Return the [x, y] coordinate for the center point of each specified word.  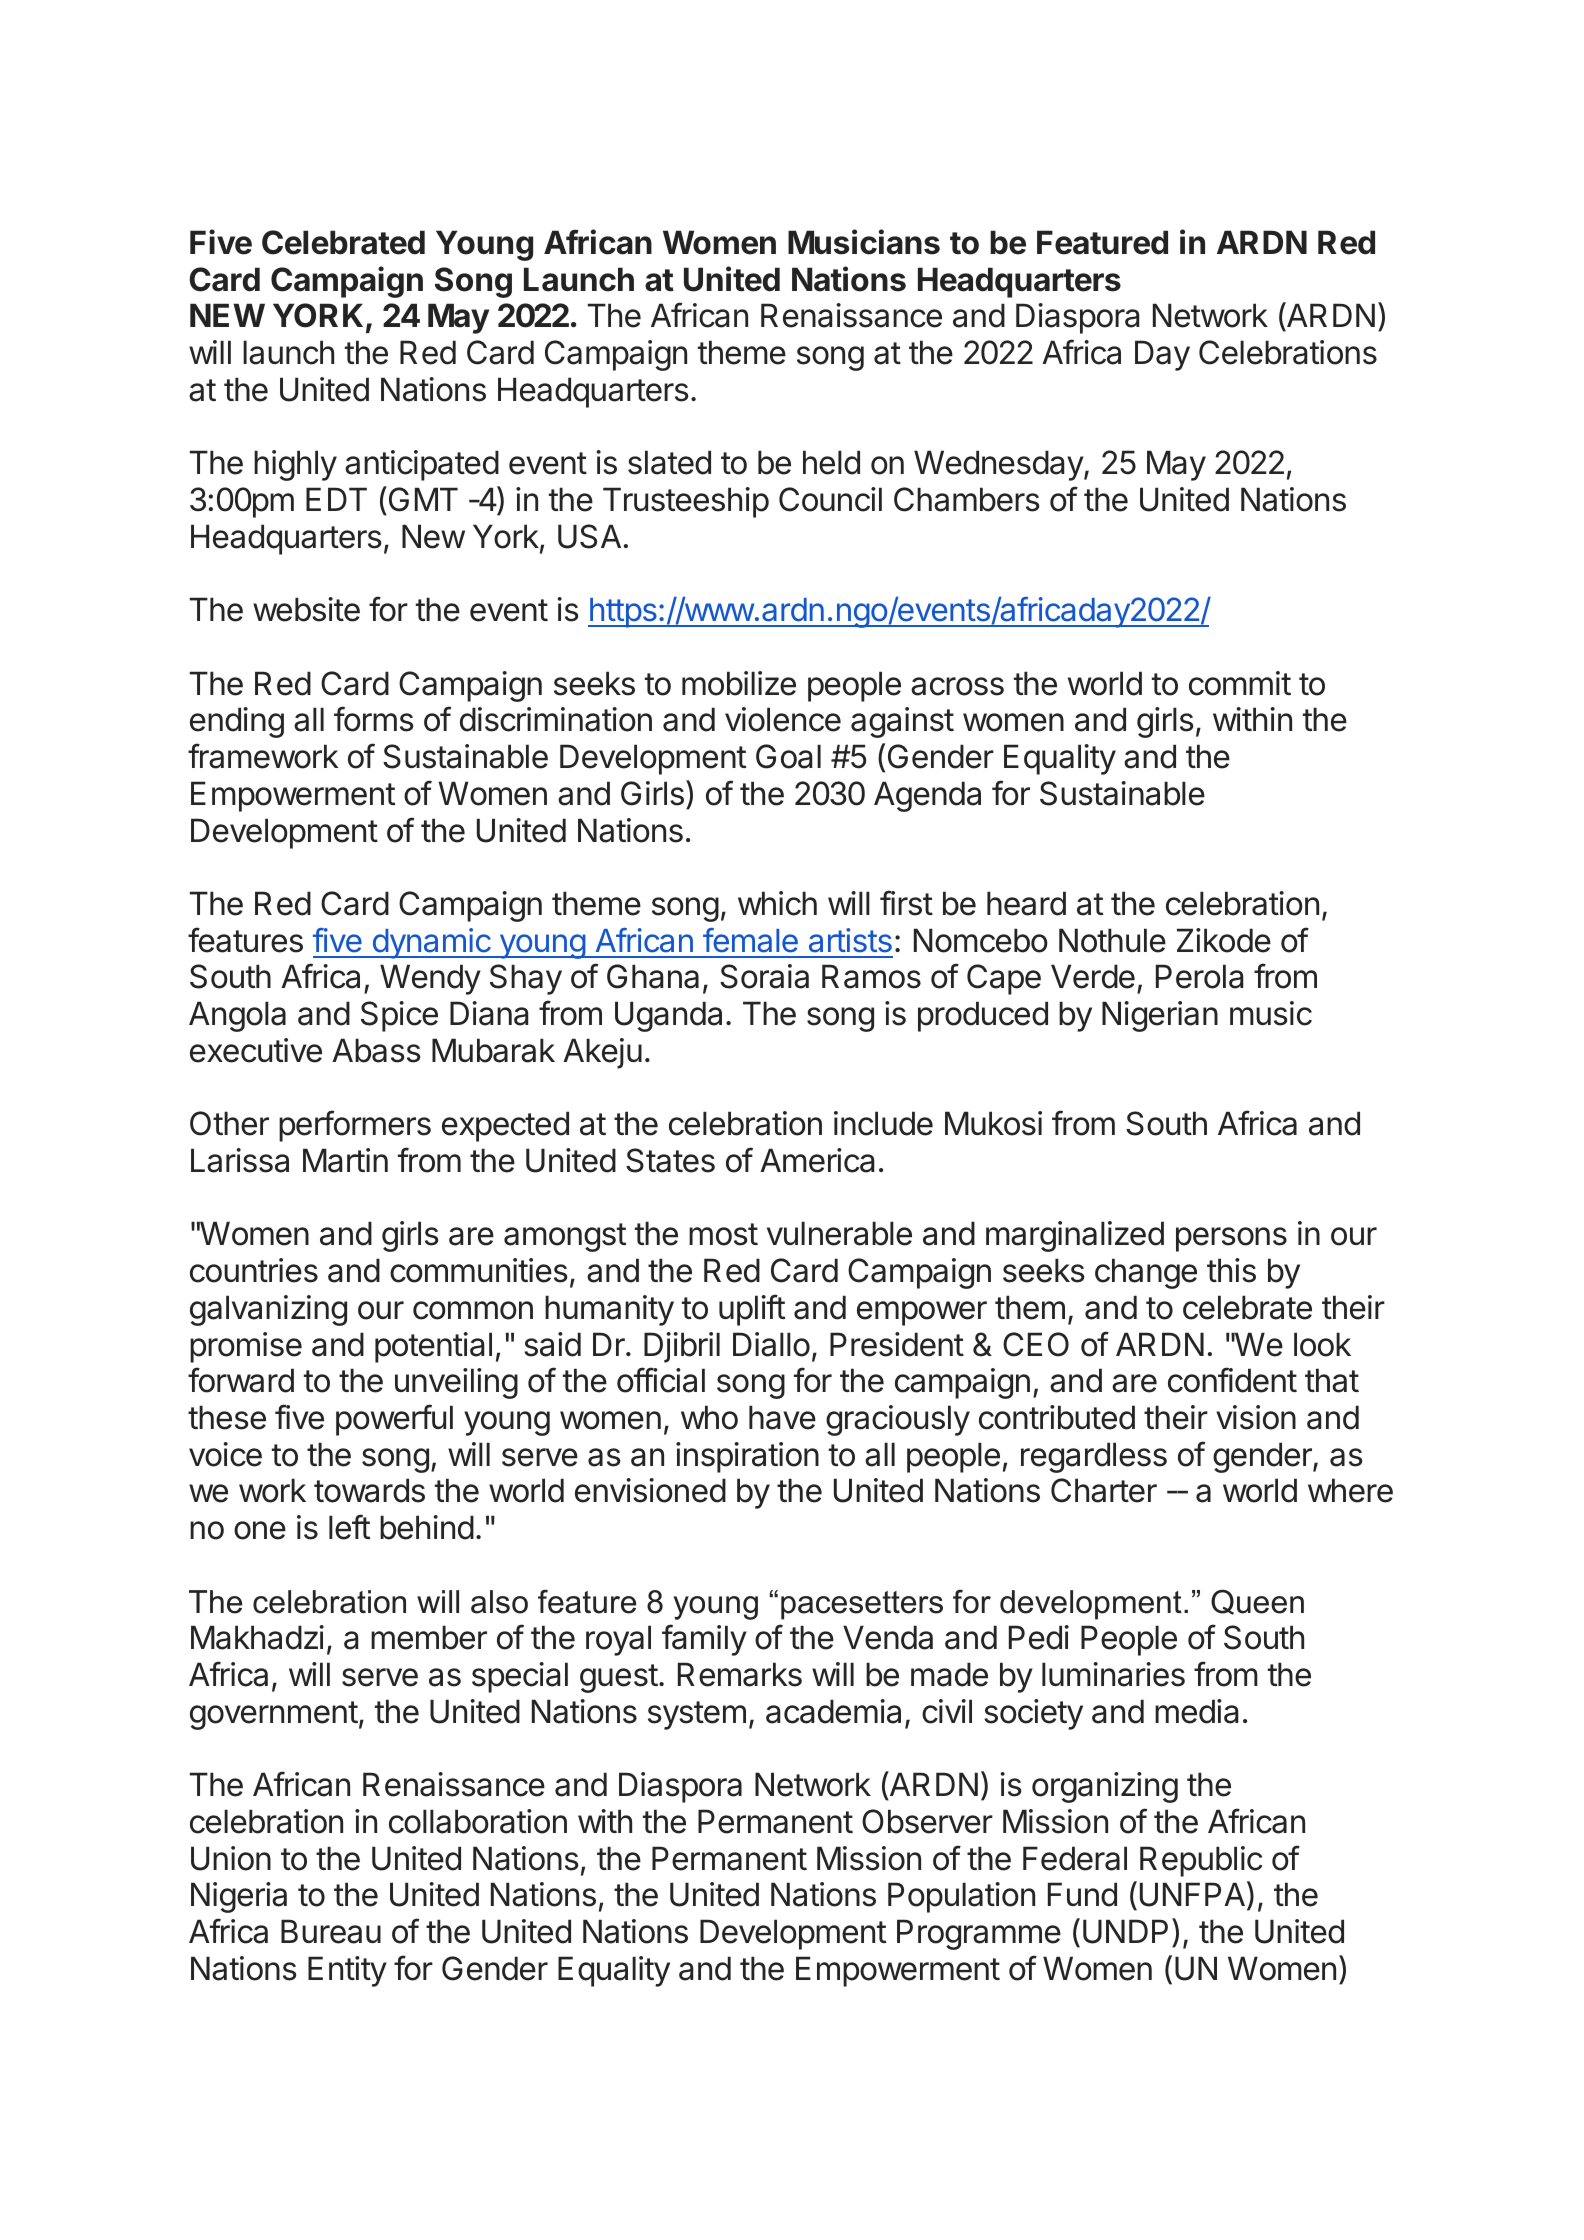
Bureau [331, 1931]
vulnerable [839, 1233]
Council [830, 499]
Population [961, 1897]
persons [1231, 1239]
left [349, 1527]
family [704, 1640]
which [777, 903]
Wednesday [999, 465]
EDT [336, 499]
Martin [345, 1160]
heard [1026, 903]
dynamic [431, 943]
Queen [1257, 1602]
